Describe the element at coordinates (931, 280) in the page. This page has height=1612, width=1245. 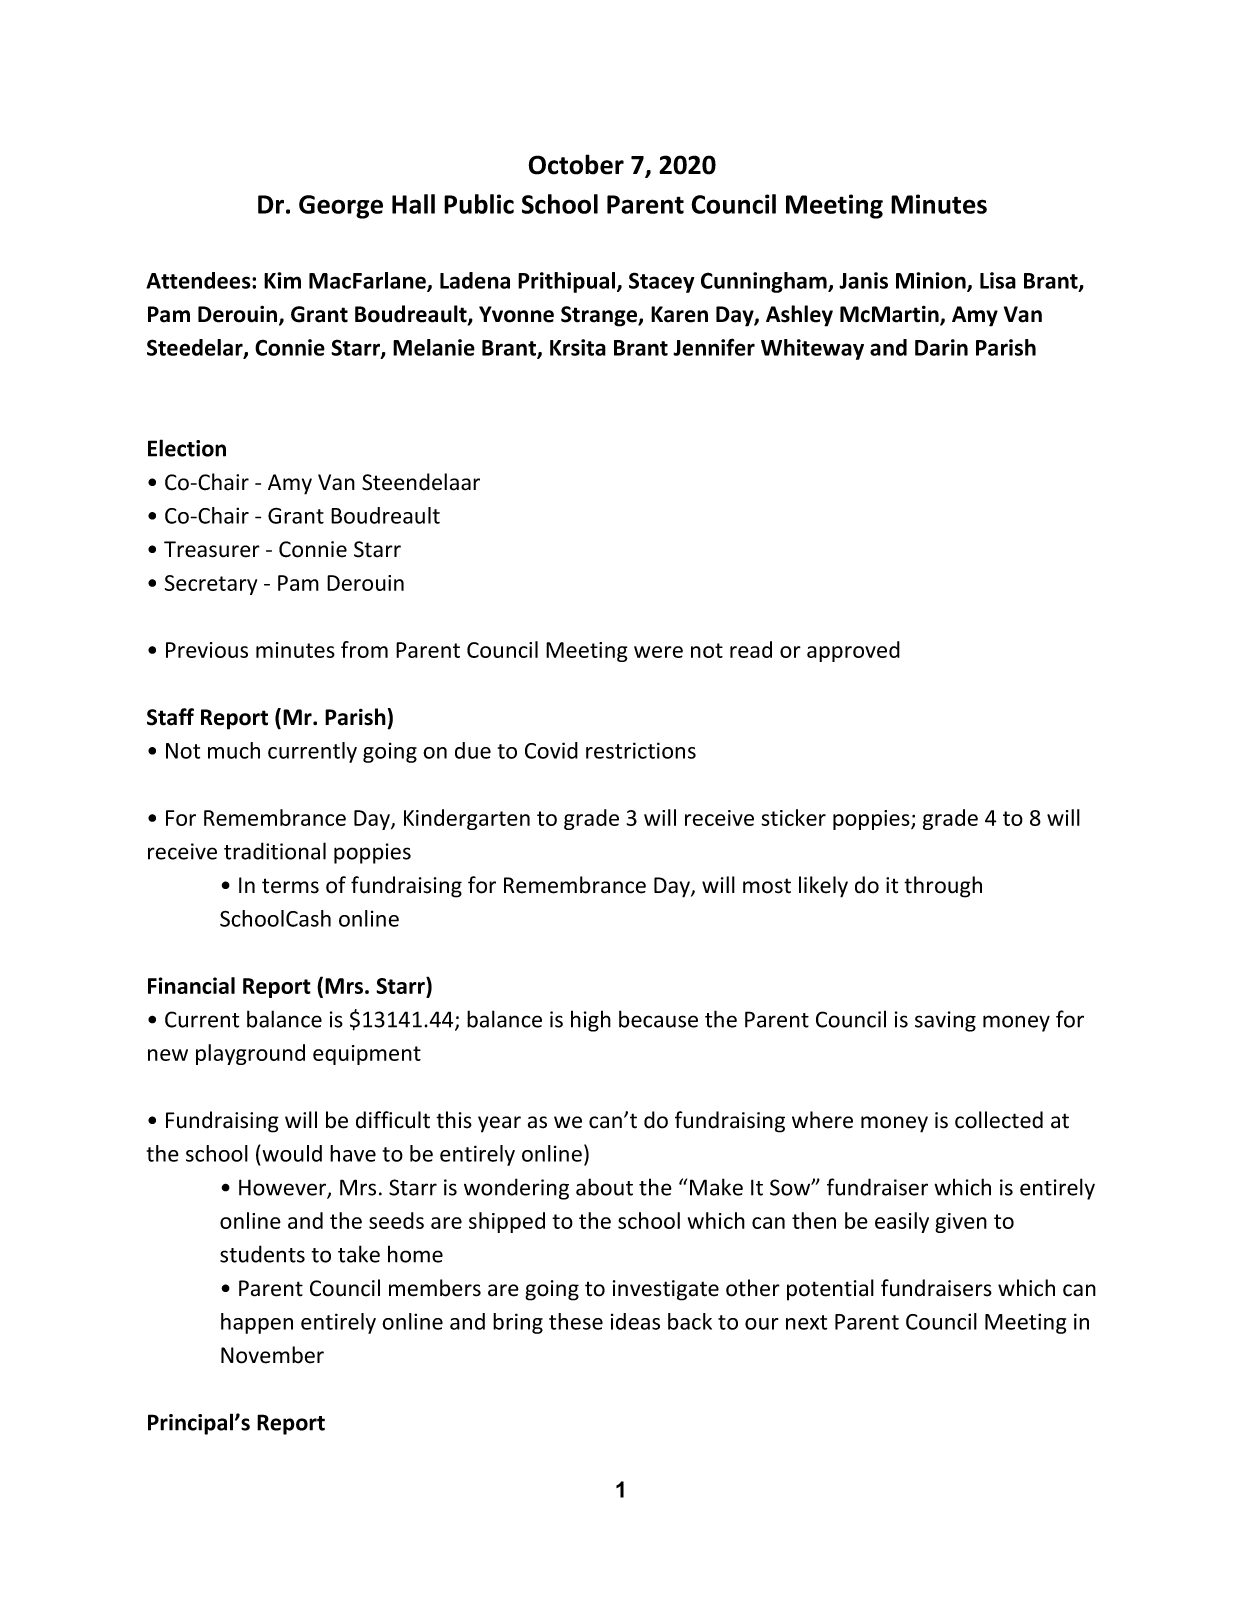
I see `Minion` at that location.
